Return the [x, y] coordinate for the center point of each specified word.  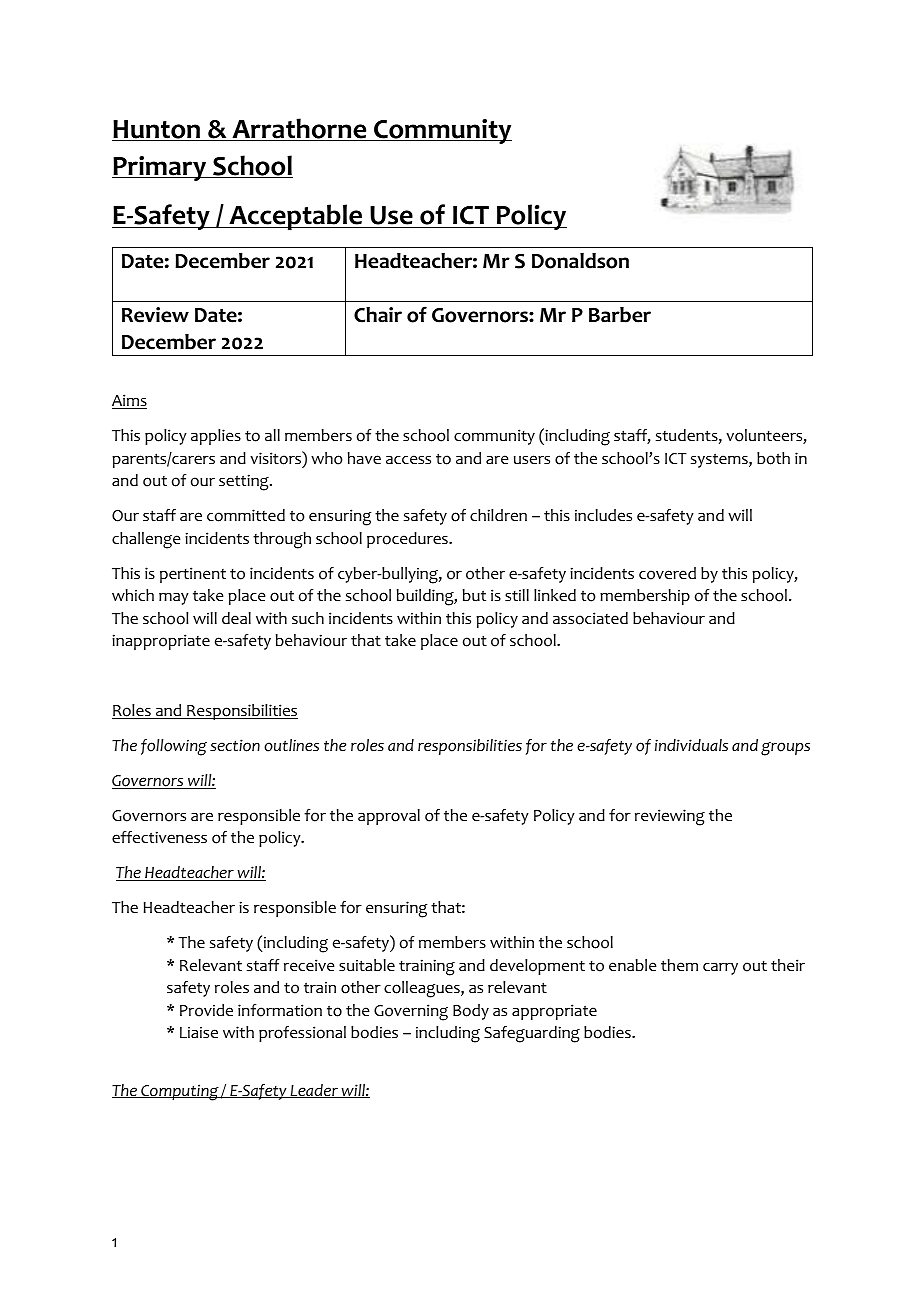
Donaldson [580, 261]
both [773, 458]
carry [720, 968]
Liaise [199, 1032]
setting [245, 482]
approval [389, 817]
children [498, 515]
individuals [691, 745]
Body [471, 1012]
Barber [620, 315]
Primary [160, 168]
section [235, 745]
